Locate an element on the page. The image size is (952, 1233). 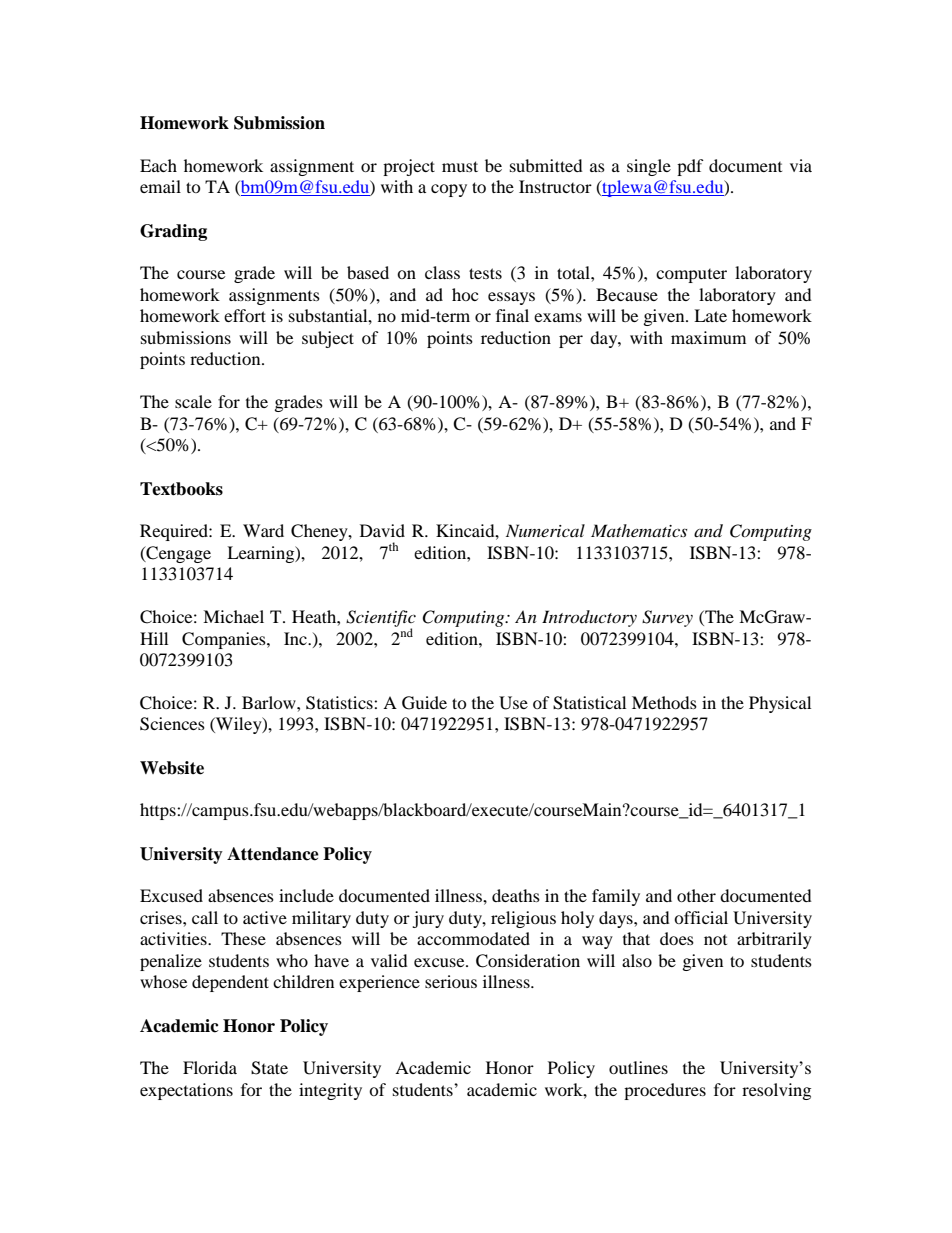
Attendance is located at coordinates (273, 854).
